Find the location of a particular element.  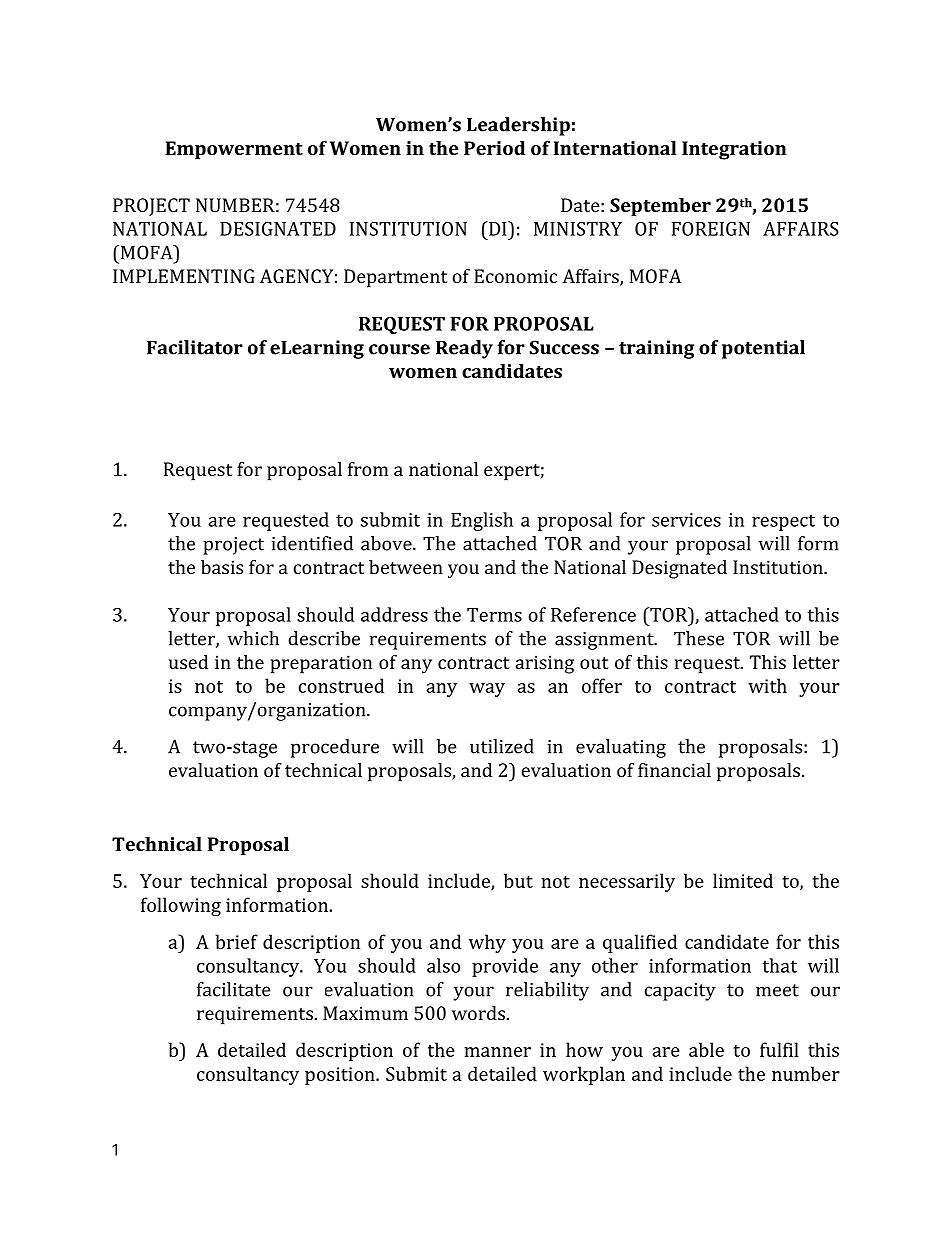

Period is located at coordinates (494, 148).
